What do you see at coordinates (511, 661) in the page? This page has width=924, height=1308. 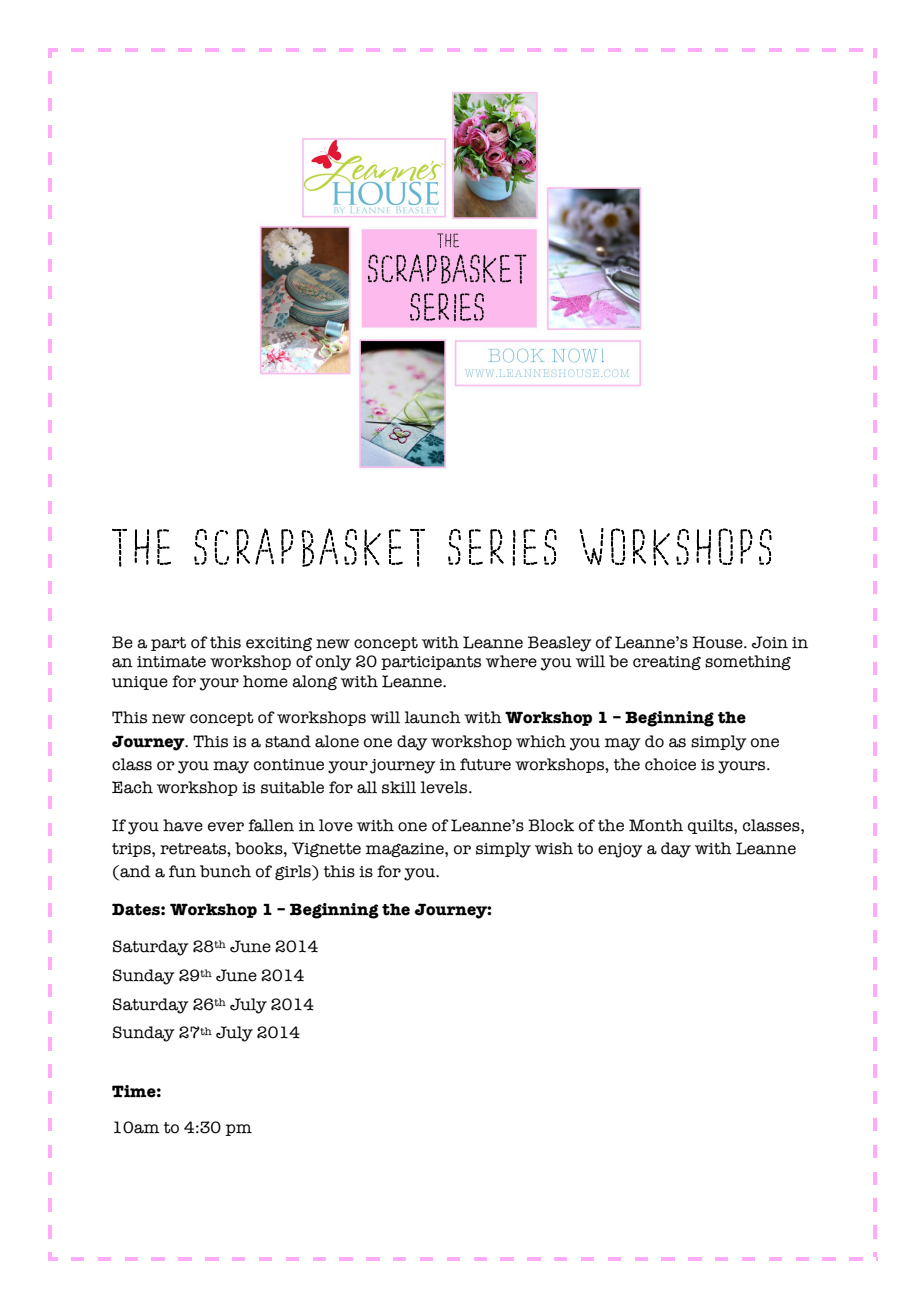 I see `where` at bounding box center [511, 661].
